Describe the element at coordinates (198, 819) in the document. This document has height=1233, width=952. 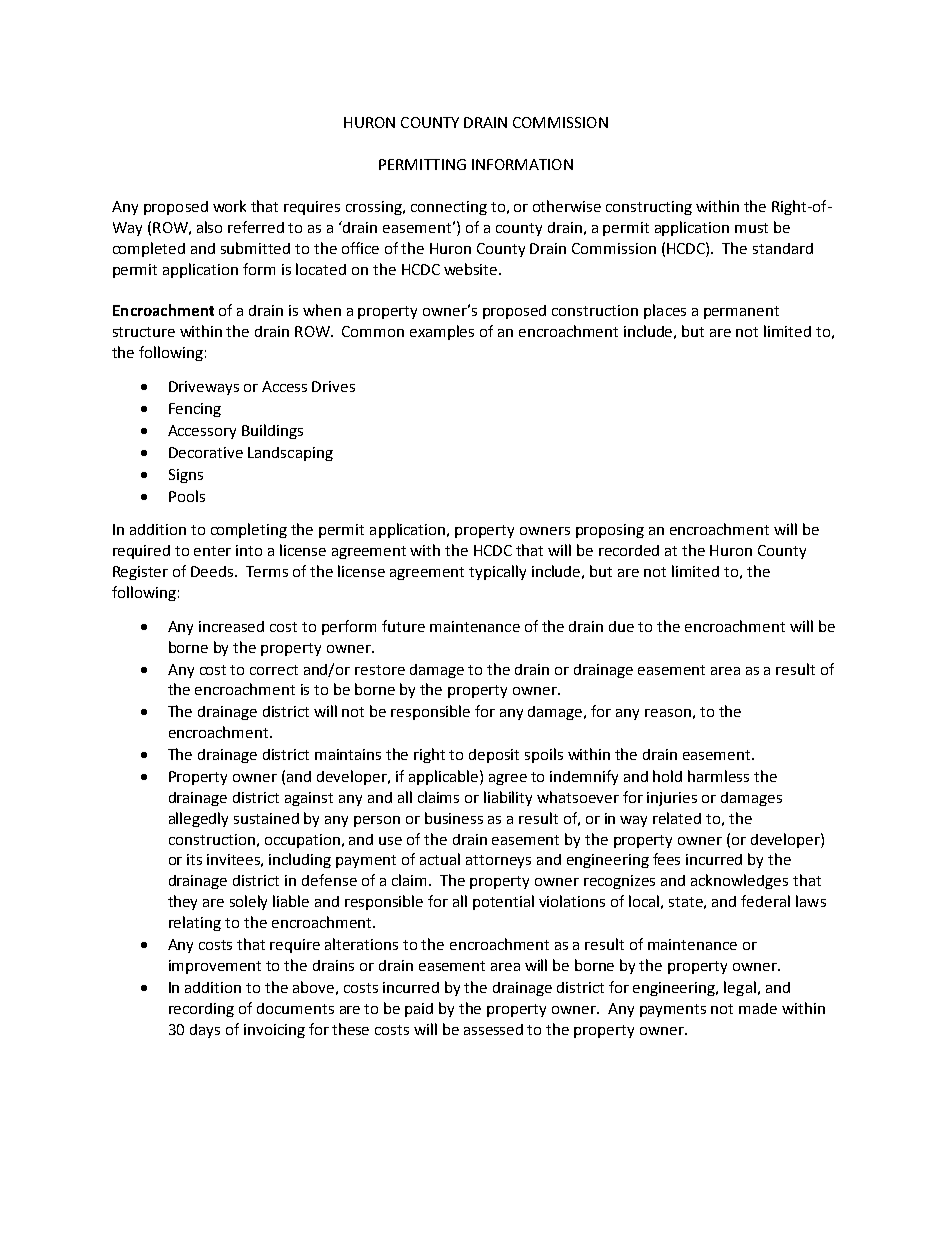
I see `allegedly` at that location.
